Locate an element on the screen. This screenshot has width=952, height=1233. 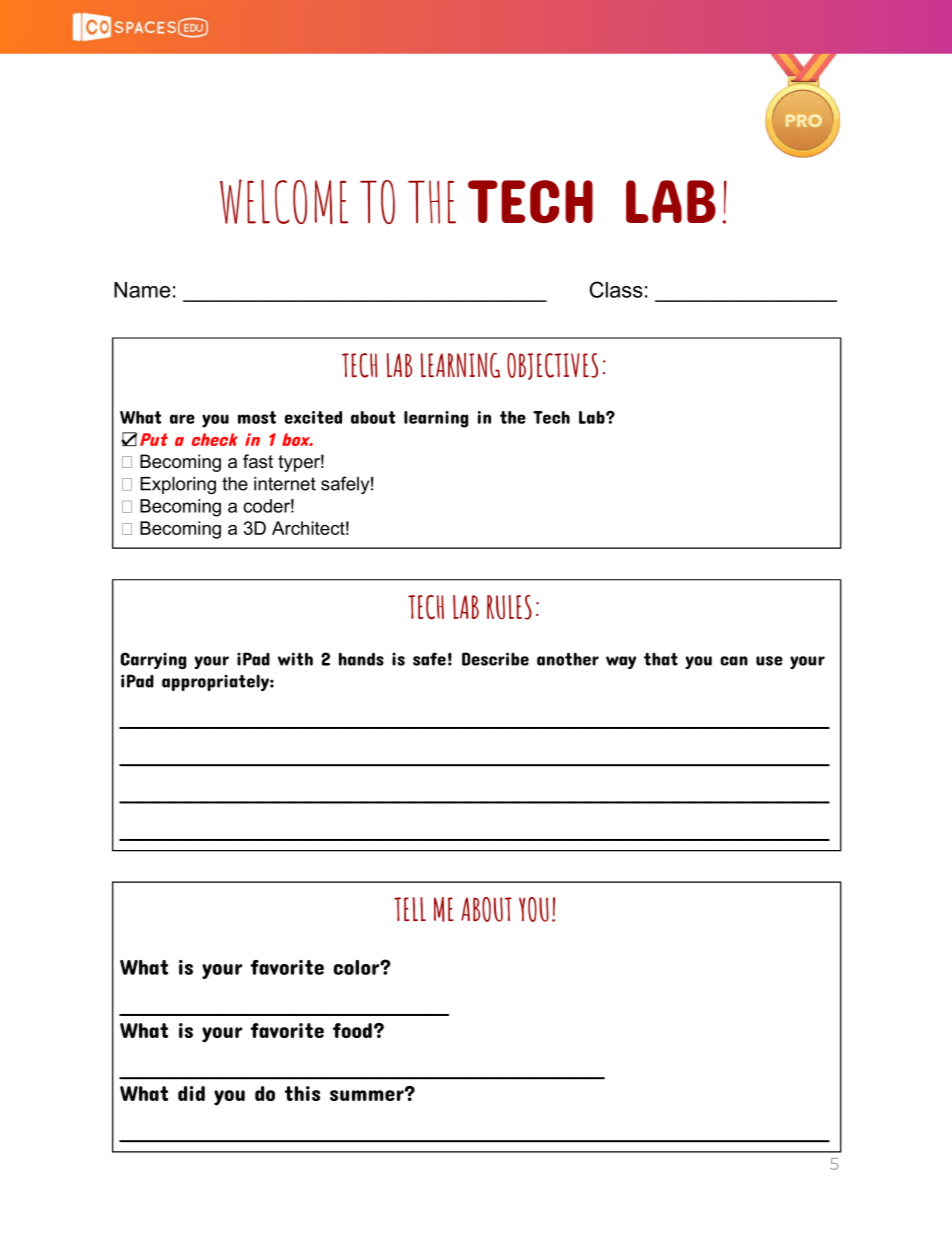
Class is located at coordinates (616, 289).
